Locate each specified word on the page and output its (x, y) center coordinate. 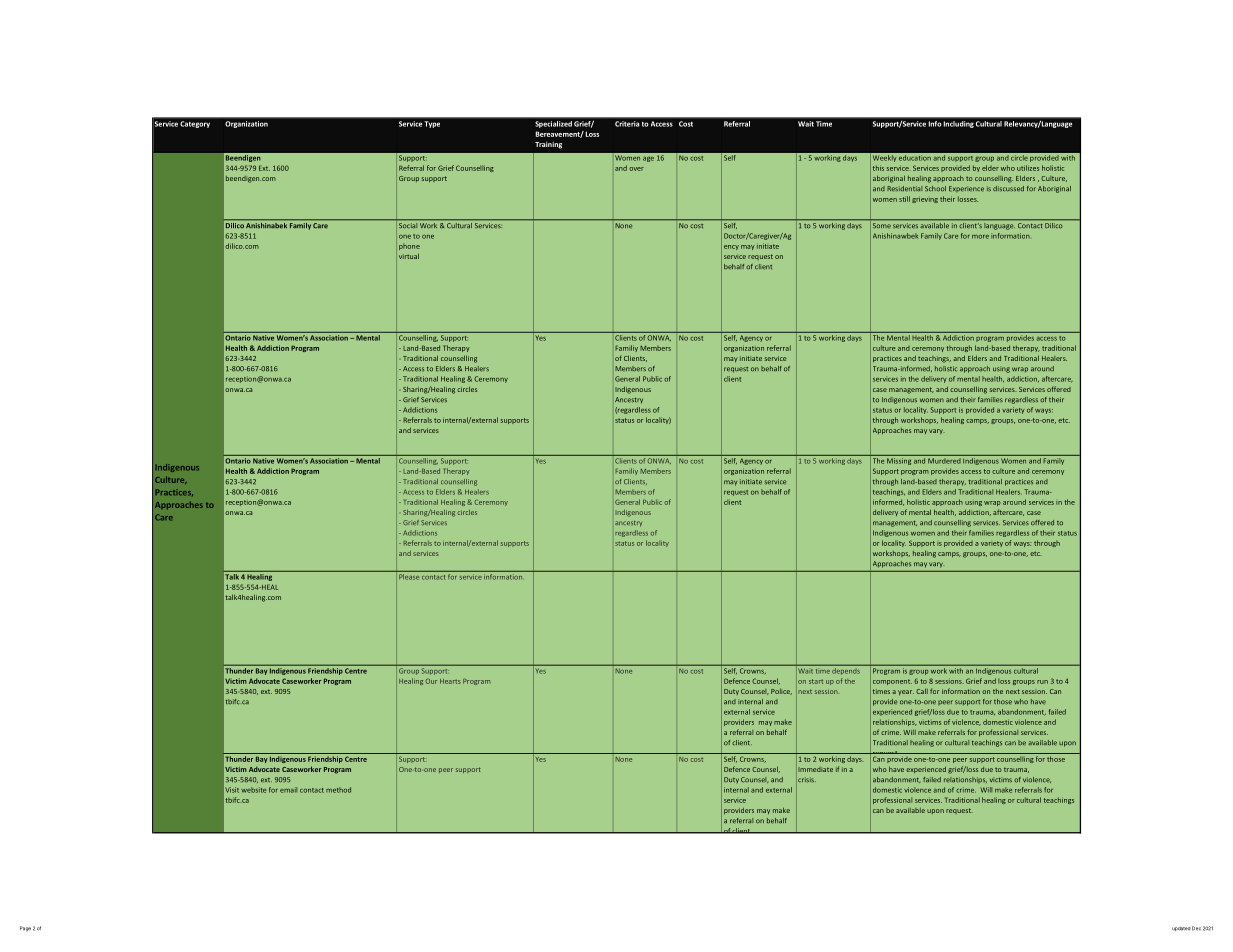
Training (548, 145)
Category (195, 124)
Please (409, 576)
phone (409, 246)
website (253, 790)
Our (431, 681)
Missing (899, 461)
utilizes (1028, 168)
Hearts (450, 681)
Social (408, 224)
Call (922, 691)
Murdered (944, 461)
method (338, 790)
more (980, 237)
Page (25, 929)
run (1042, 682)
